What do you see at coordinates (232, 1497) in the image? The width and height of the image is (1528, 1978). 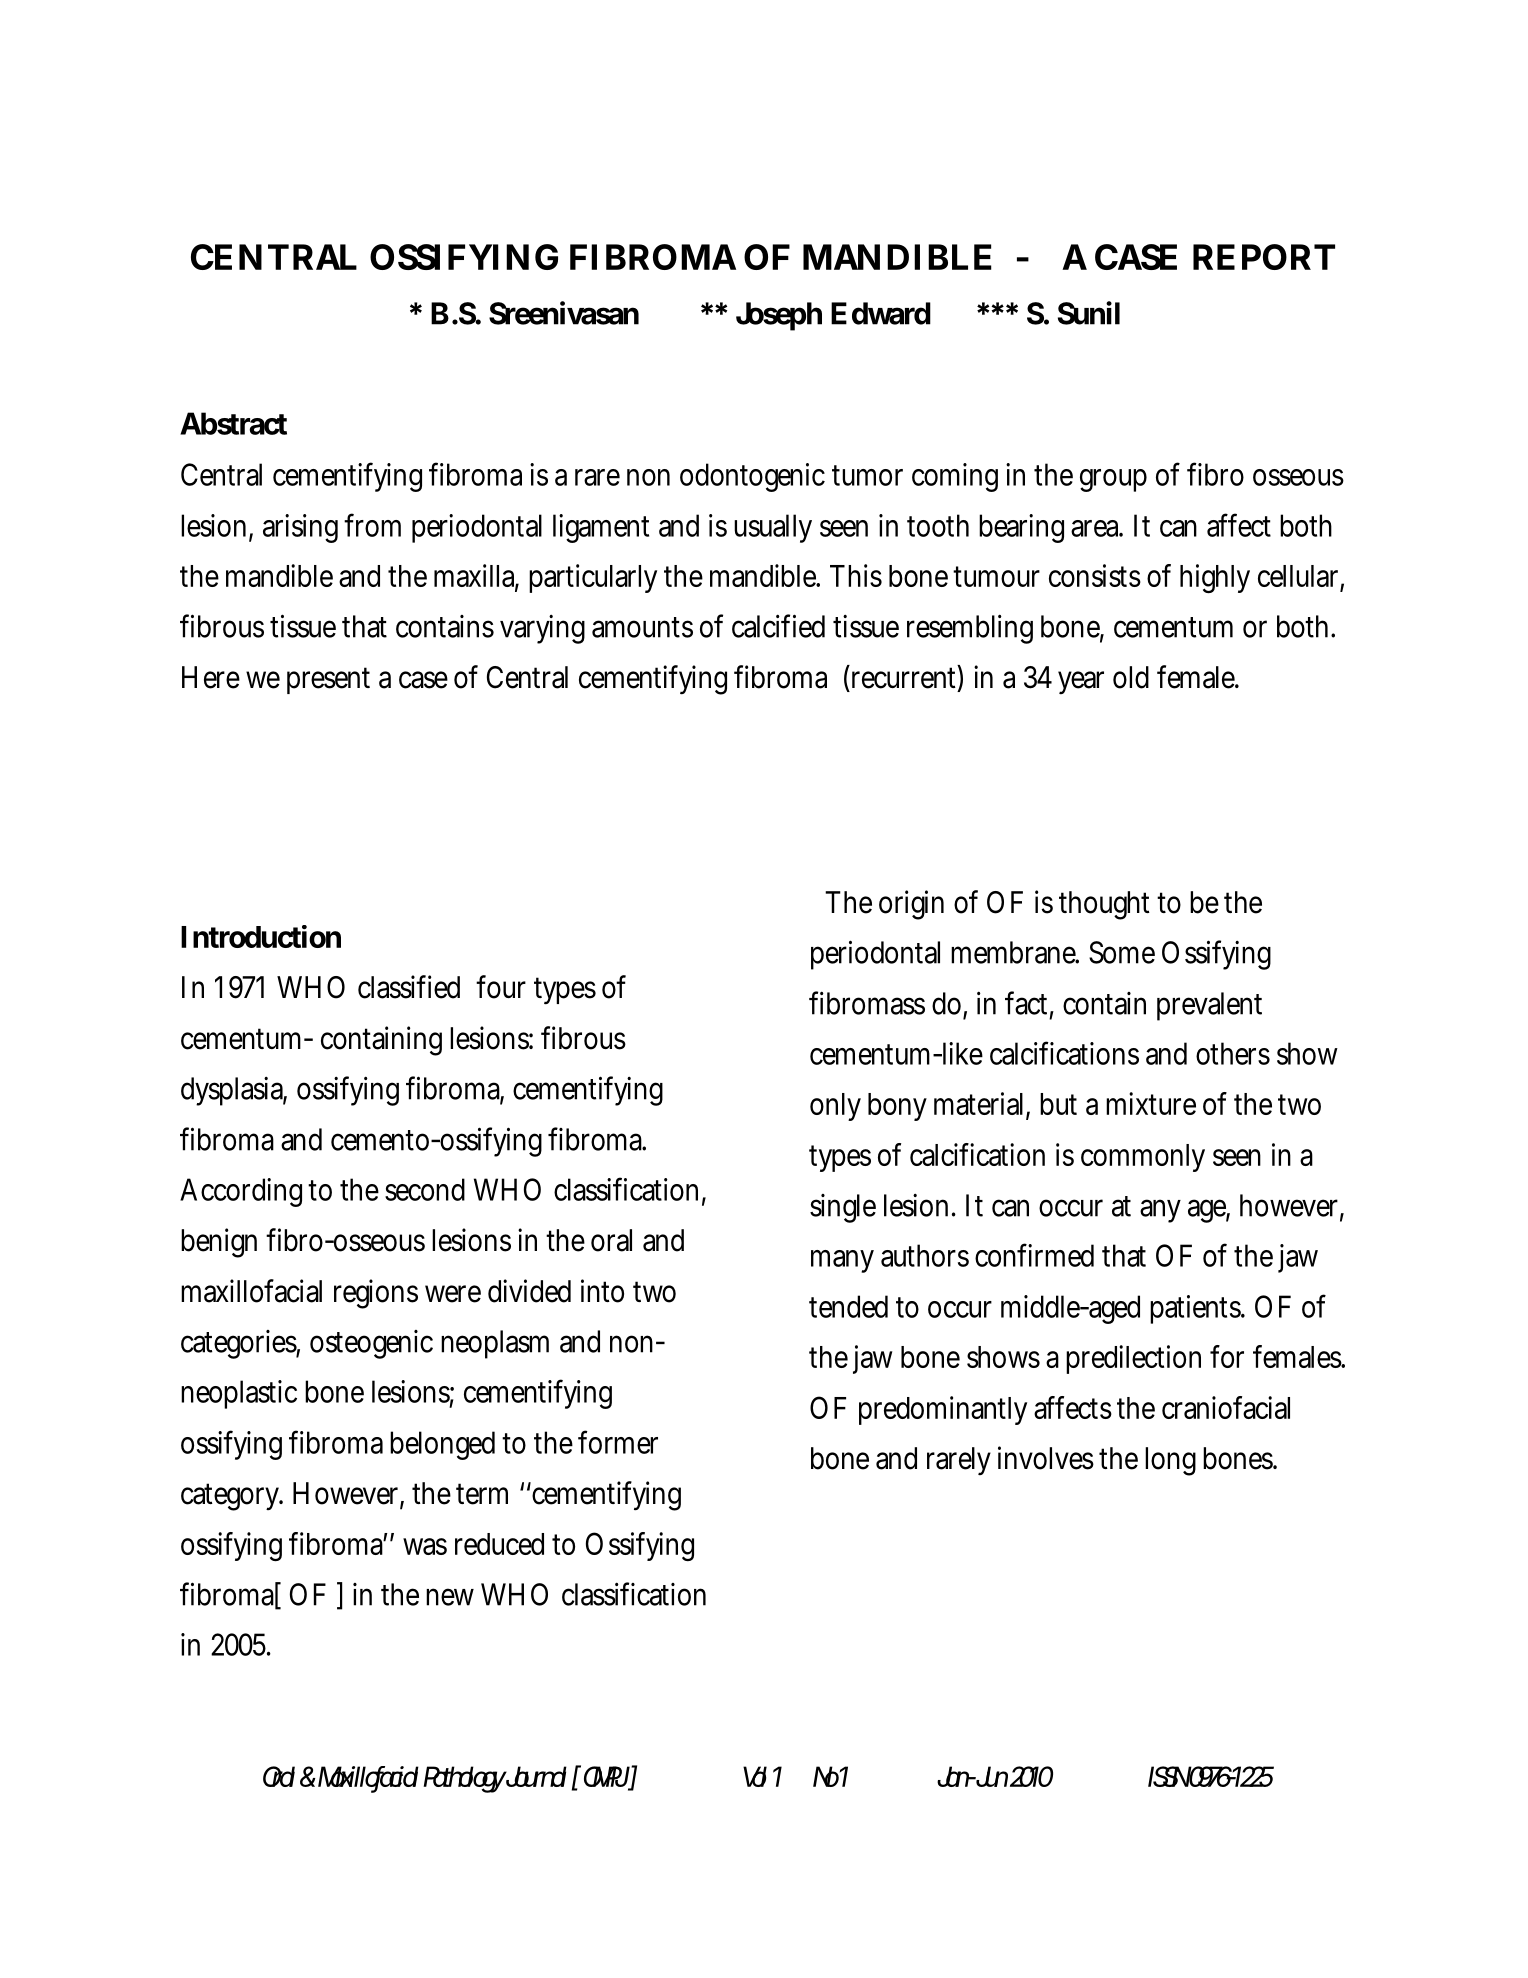 I see `category` at bounding box center [232, 1497].
